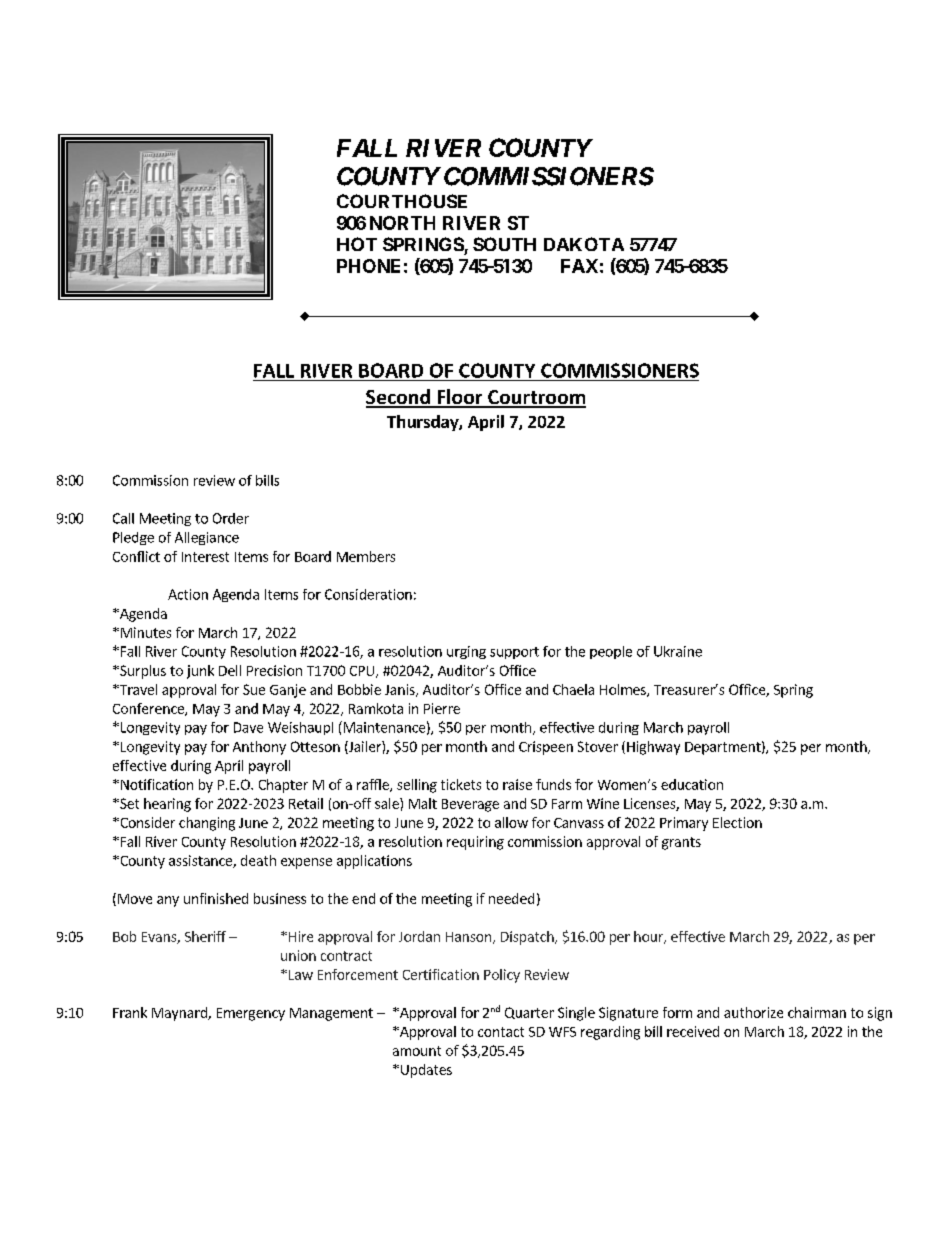  What do you see at coordinates (399, 398) in the screenshot?
I see `Second` at bounding box center [399, 398].
